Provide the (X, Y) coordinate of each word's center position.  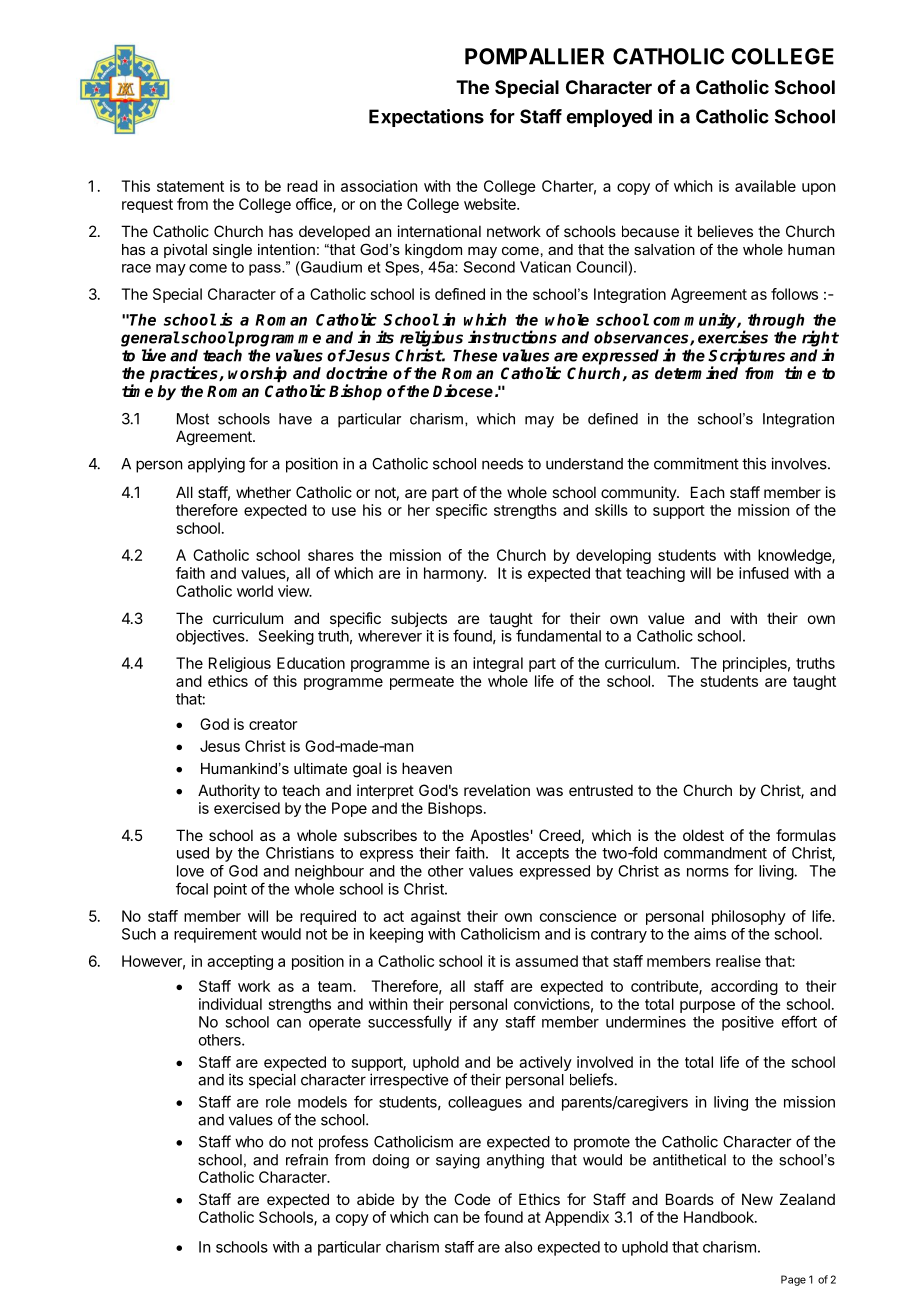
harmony (455, 574)
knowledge (795, 556)
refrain (307, 1160)
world (255, 591)
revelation (497, 790)
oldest (703, 835)
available (765, 186)
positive (748, 1023)
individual (230, 1004)
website (491, 204)
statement (190, 186)
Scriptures (746, 357)
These (475, 355)
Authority (229, 791)
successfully (410, 1023)
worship (257, 374)
